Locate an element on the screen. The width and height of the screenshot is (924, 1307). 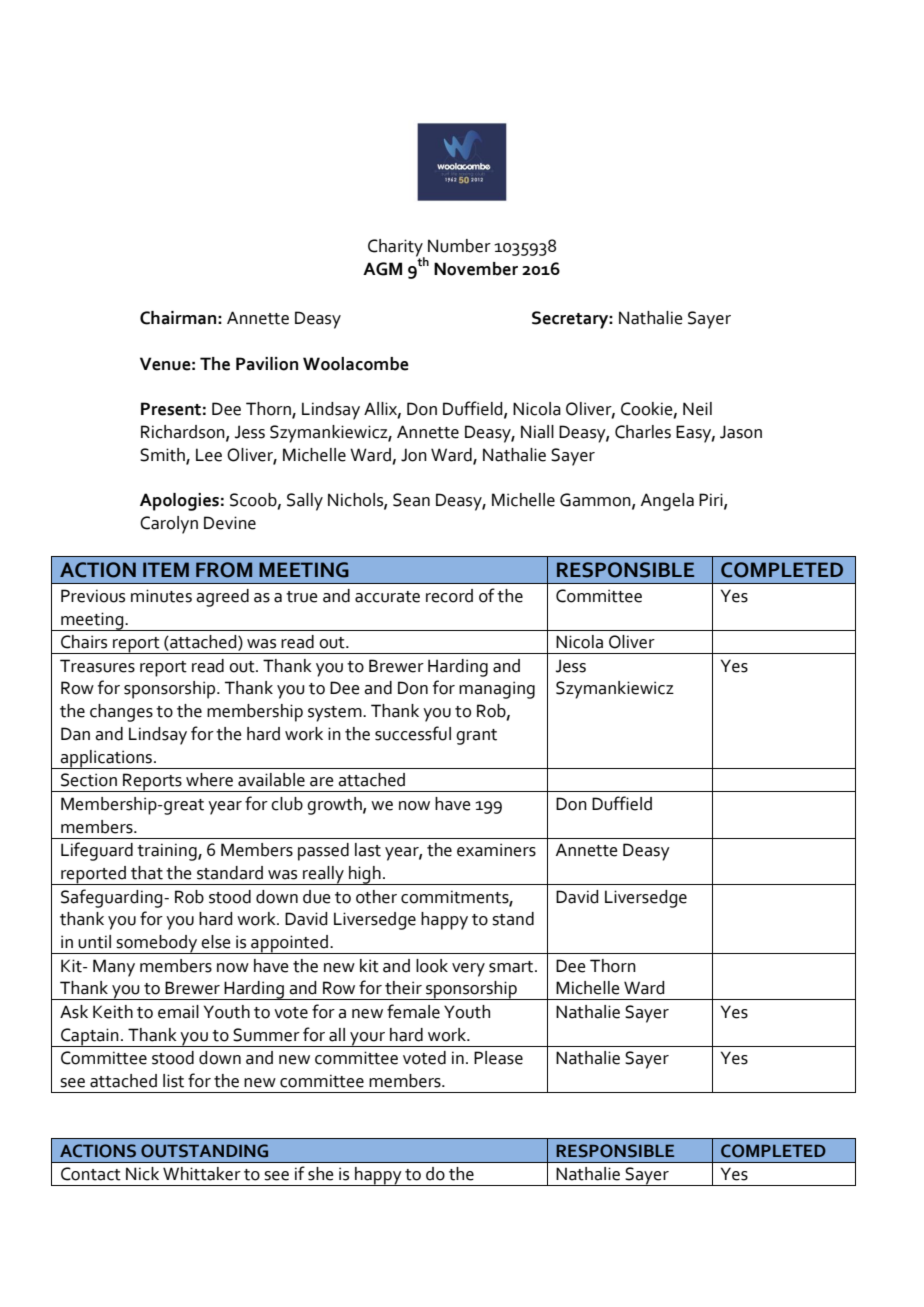
Sean is located at coordinates (411, 500).
